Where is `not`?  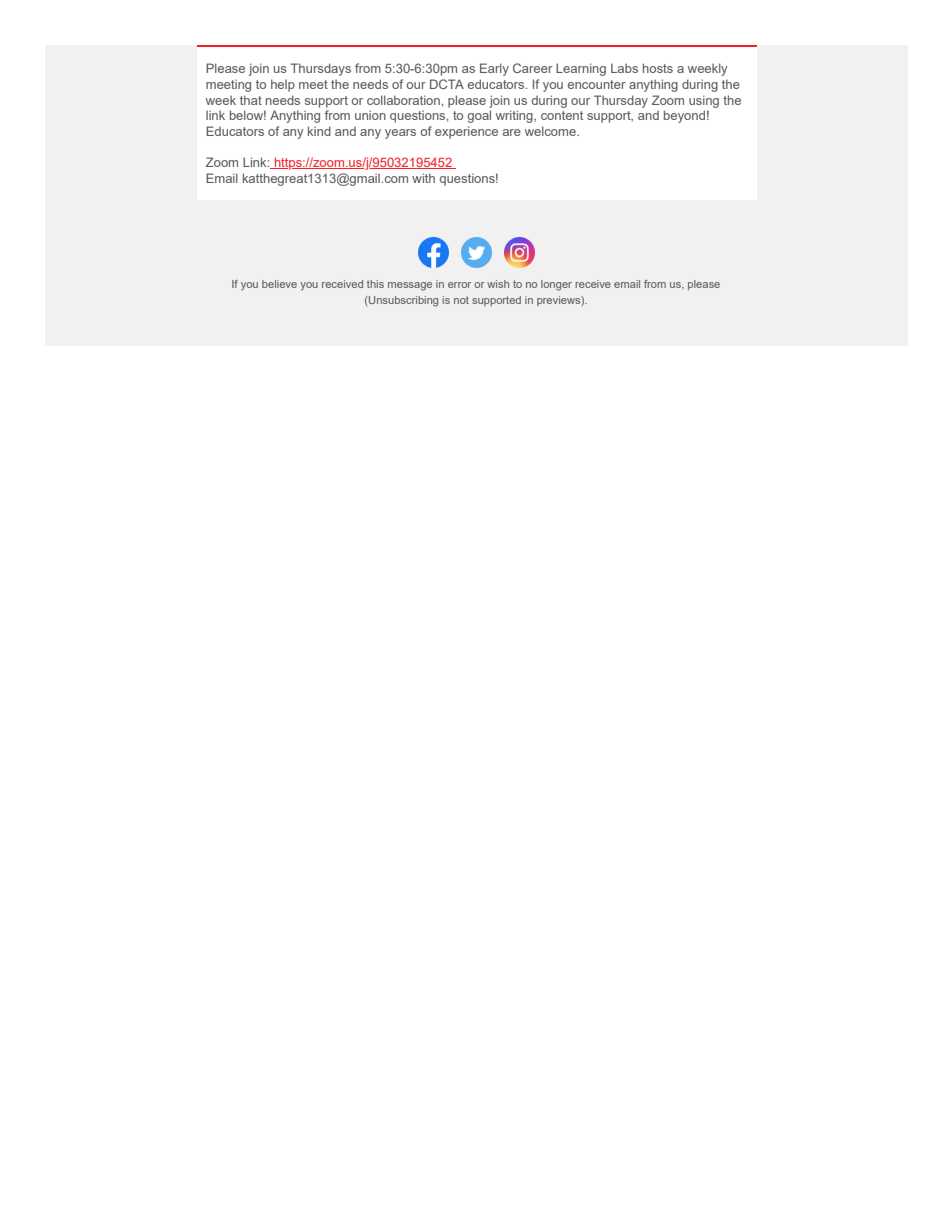
not is located at coordinates (461, 300).
